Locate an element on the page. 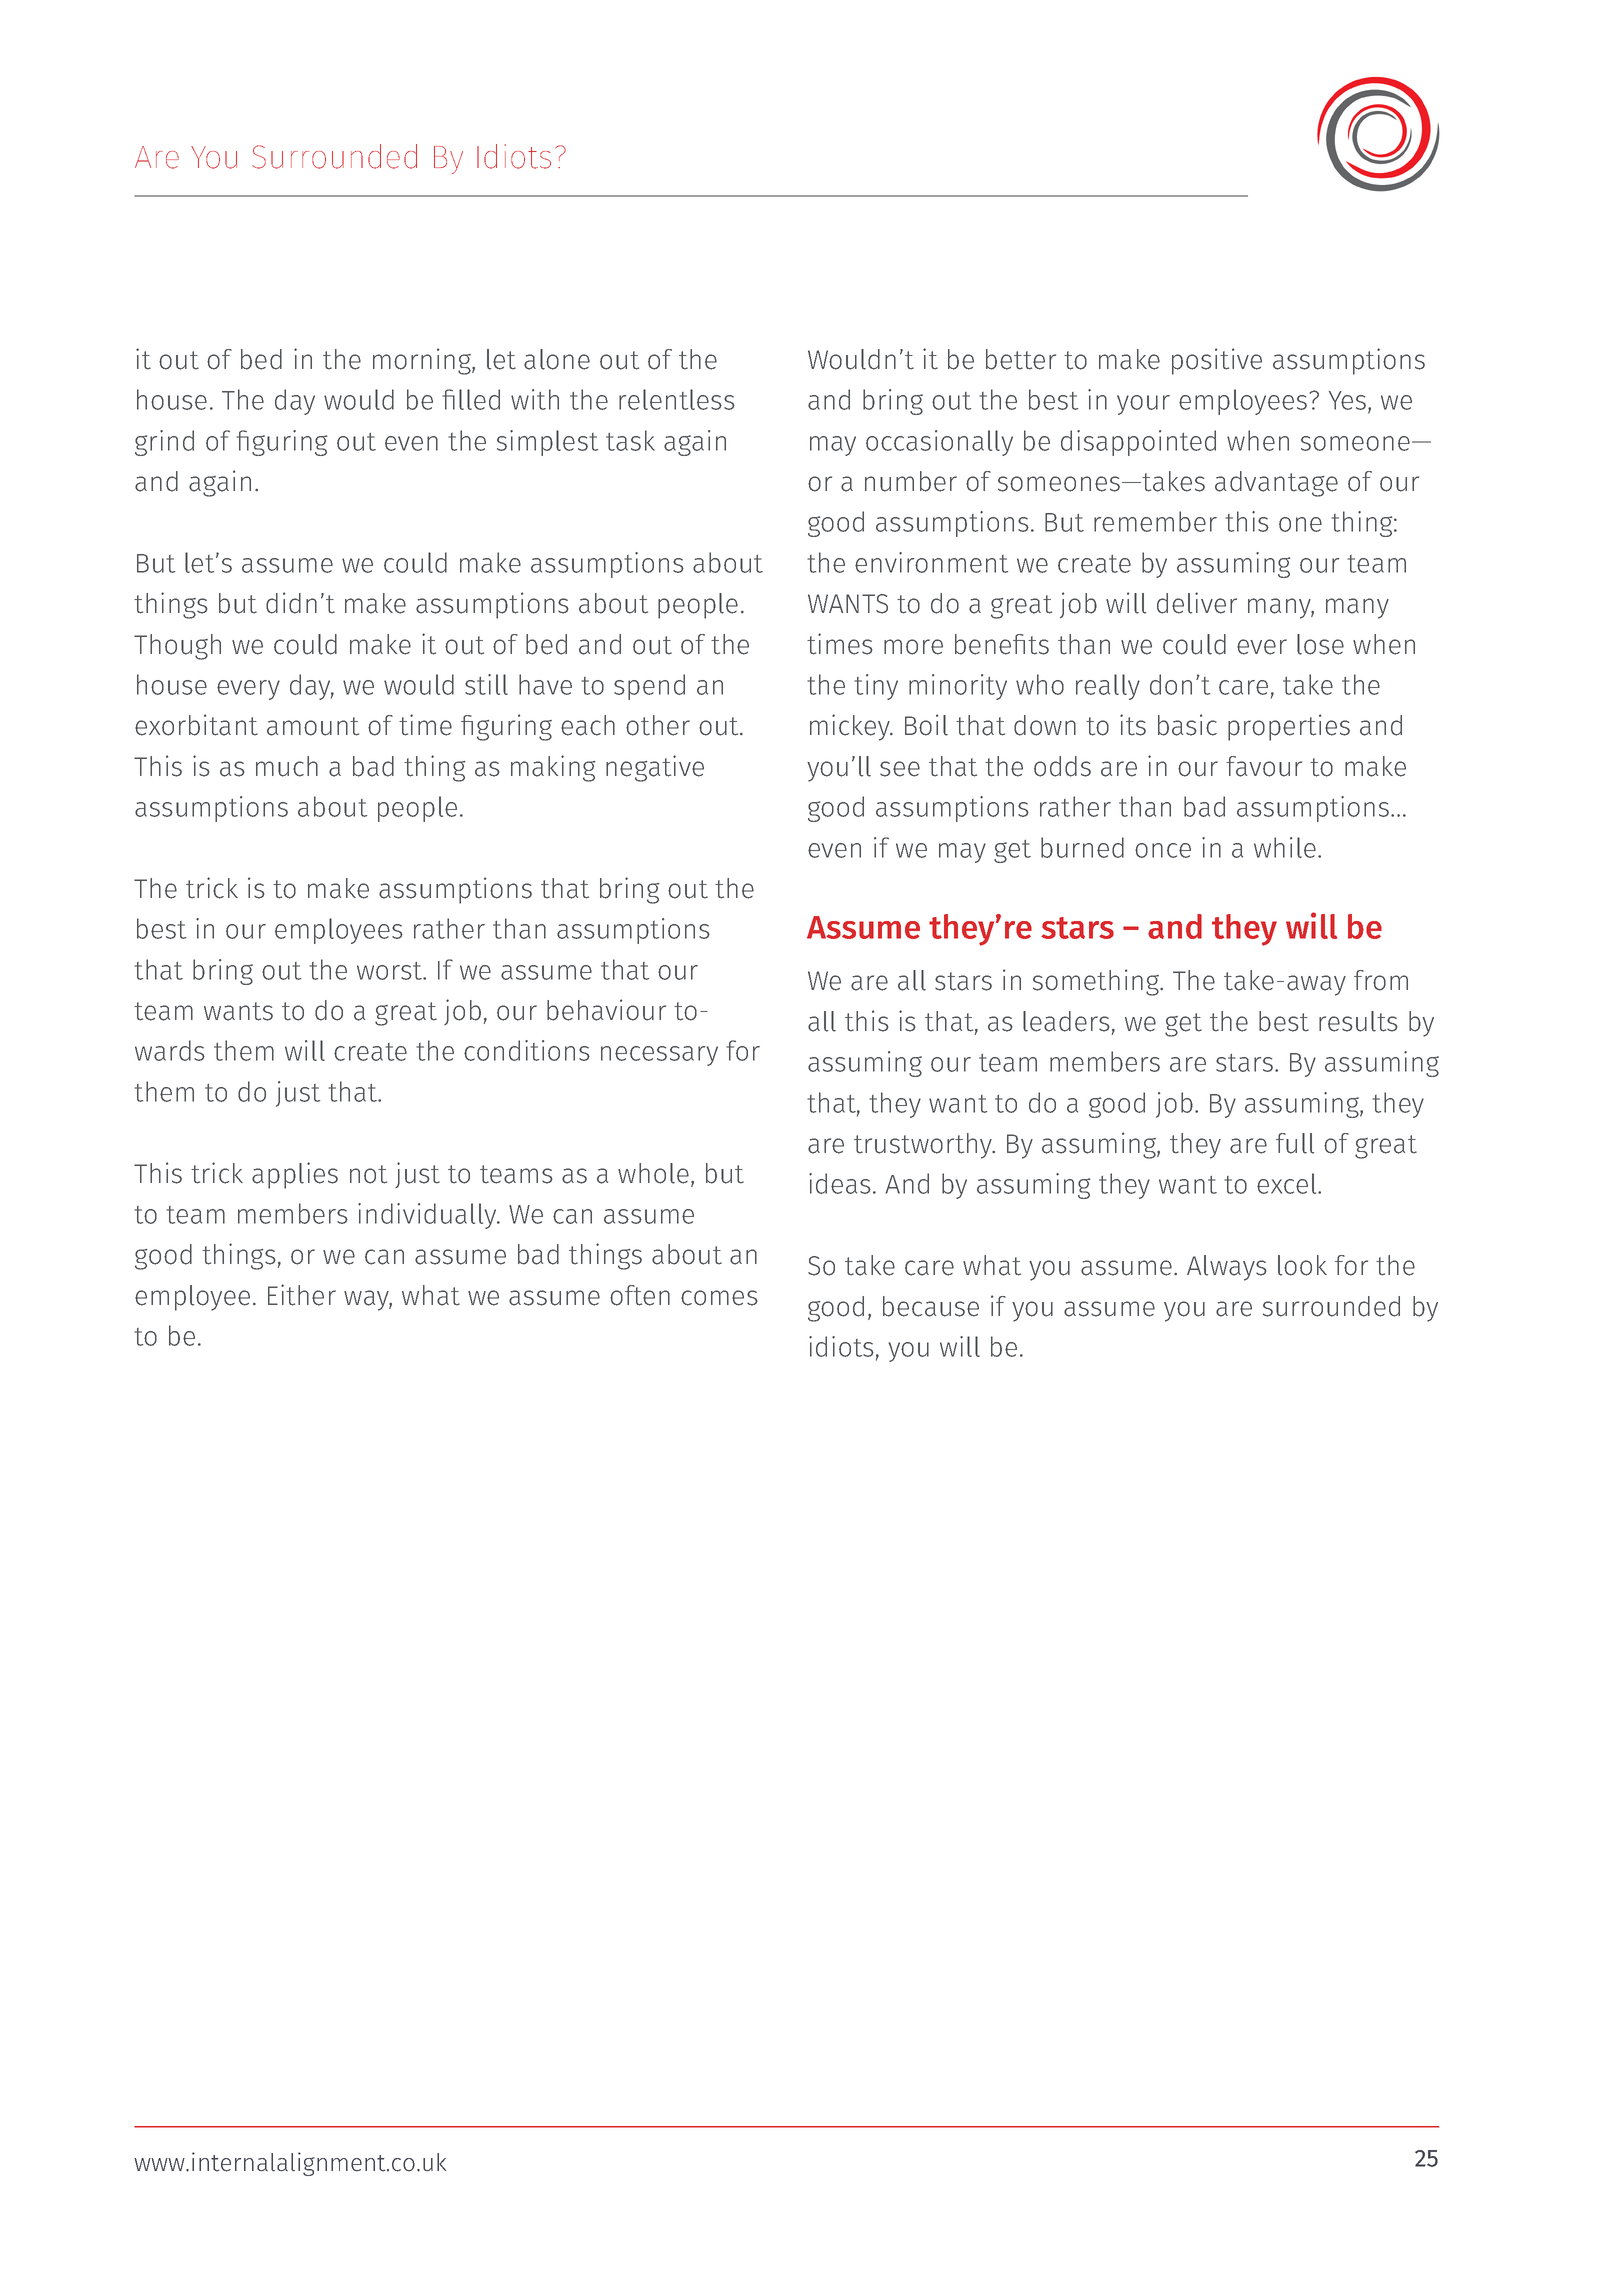 This page has width=1615, height=2284. tiny is located at coordinates (876, 687).
